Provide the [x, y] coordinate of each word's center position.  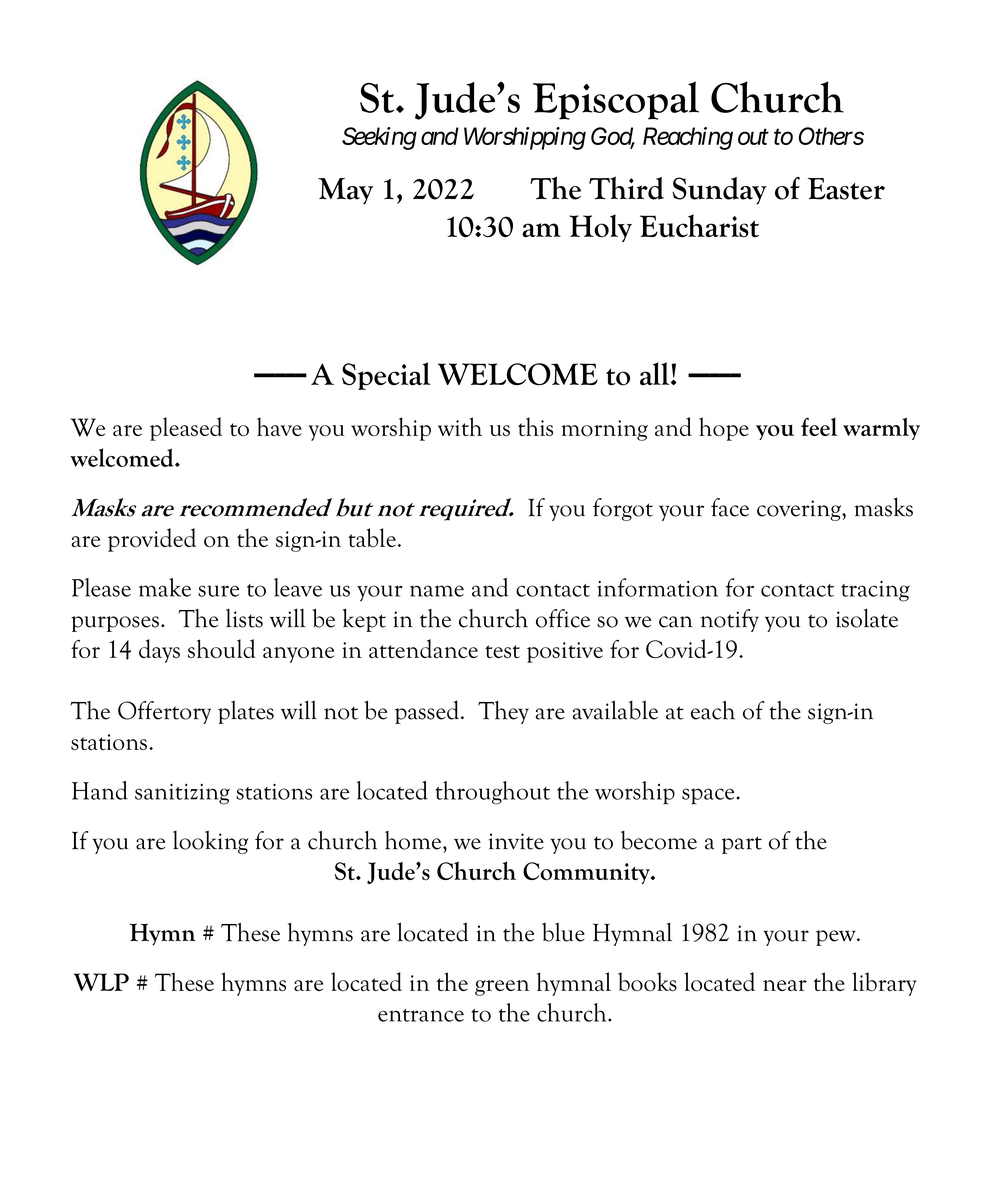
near [785, 985]
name [437, 591]
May [345, 191]
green [502, 988]
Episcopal [616, 100]
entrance [421, 1015]
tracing [875, 591]
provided [152, 540]
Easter [846, 189]
